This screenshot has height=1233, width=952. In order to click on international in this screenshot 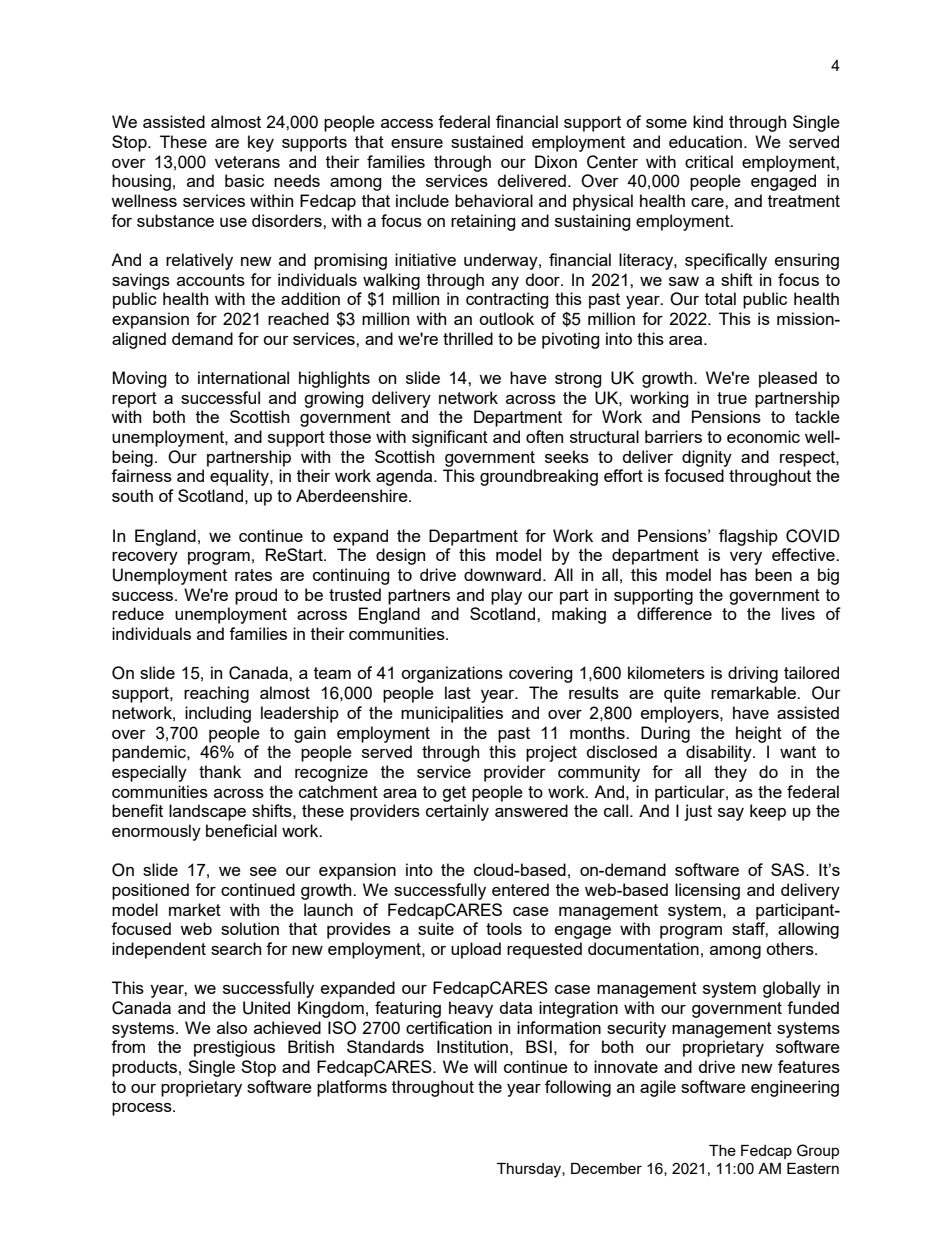, I will do `click(243, 377)`.
